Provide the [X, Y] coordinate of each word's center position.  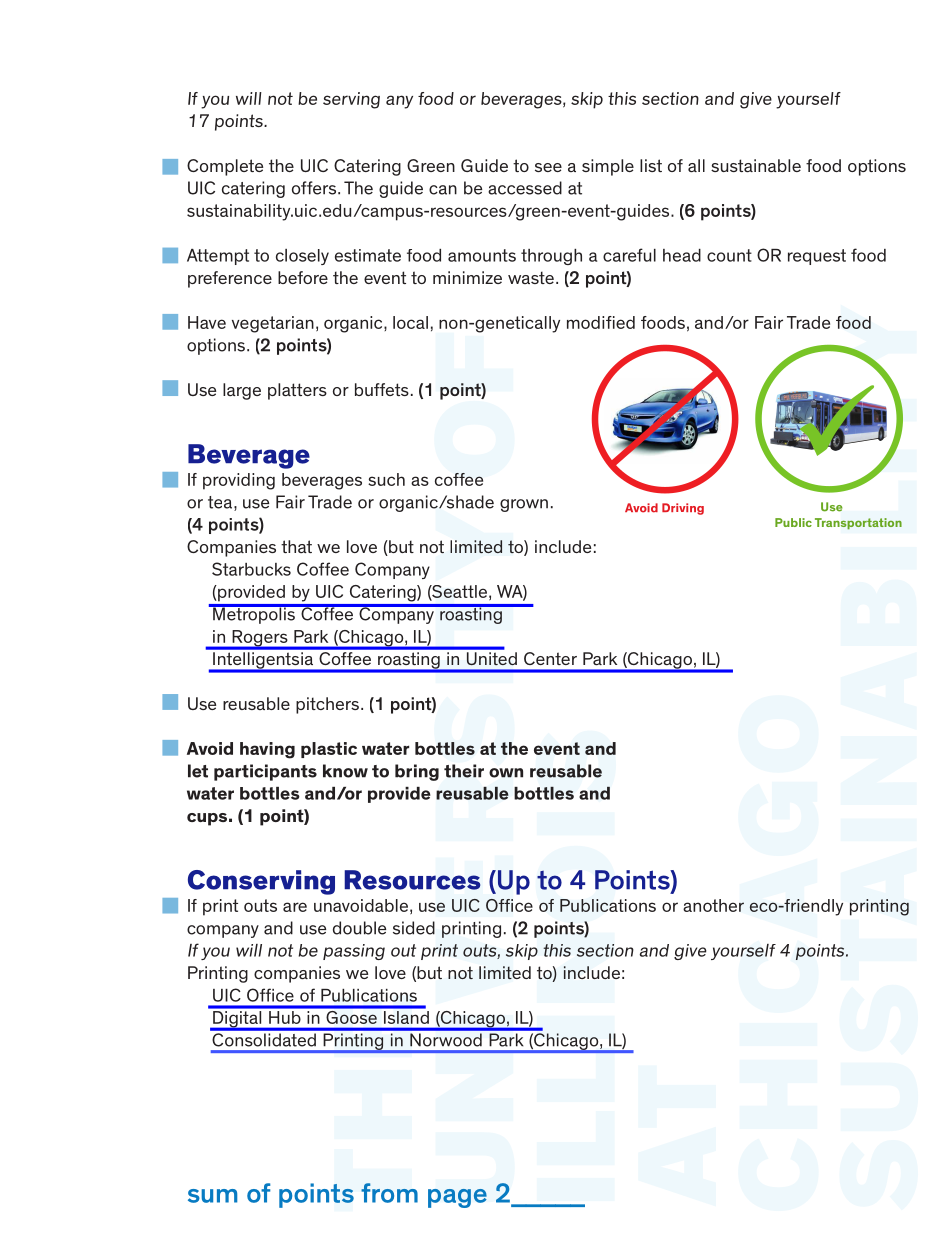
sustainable [756, 165]
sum [212, 1196]
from [389, 1193]
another [713, 905]
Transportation [858, 524]
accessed [525, 188]
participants [265, 772]
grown [524, 505]
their [464, 771]
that [296, 546]
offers [315, 188]
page [457, 1198]
